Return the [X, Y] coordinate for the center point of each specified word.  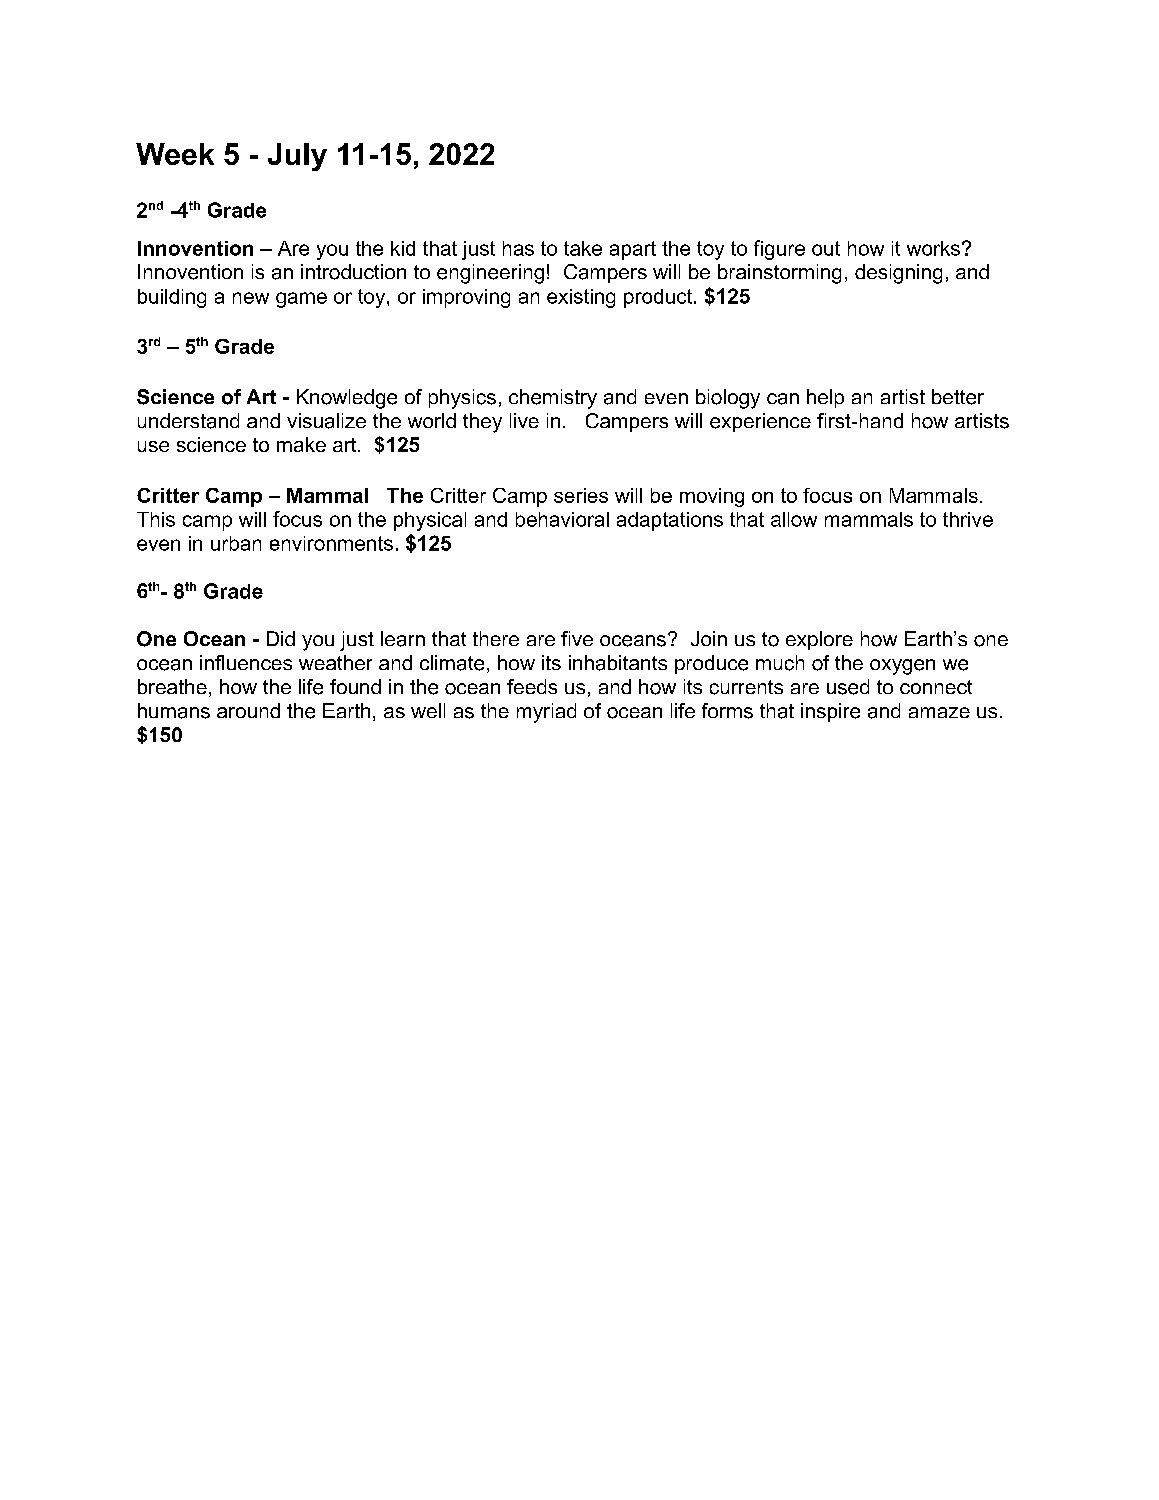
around [248, 710]
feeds [532, 686]
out [826, 248]
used [848, 687]
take [583, 248]
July [297, 157]
